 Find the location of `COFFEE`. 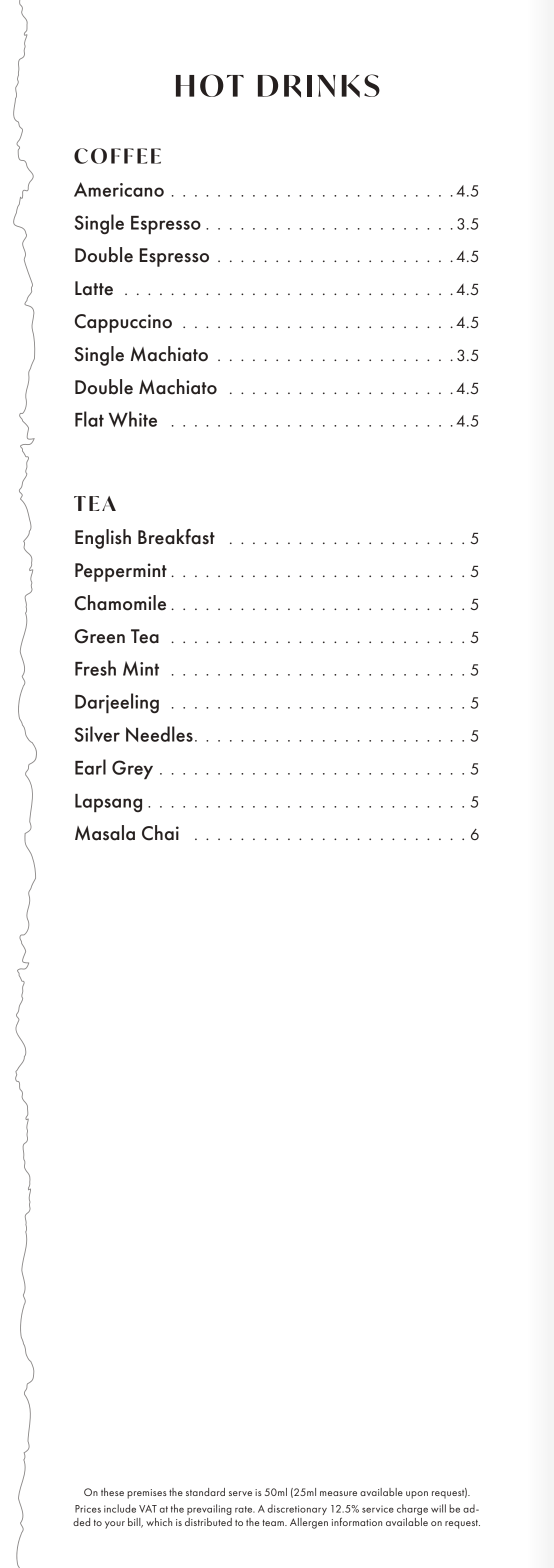

COFFEE is located at coordinates (117, 156).
